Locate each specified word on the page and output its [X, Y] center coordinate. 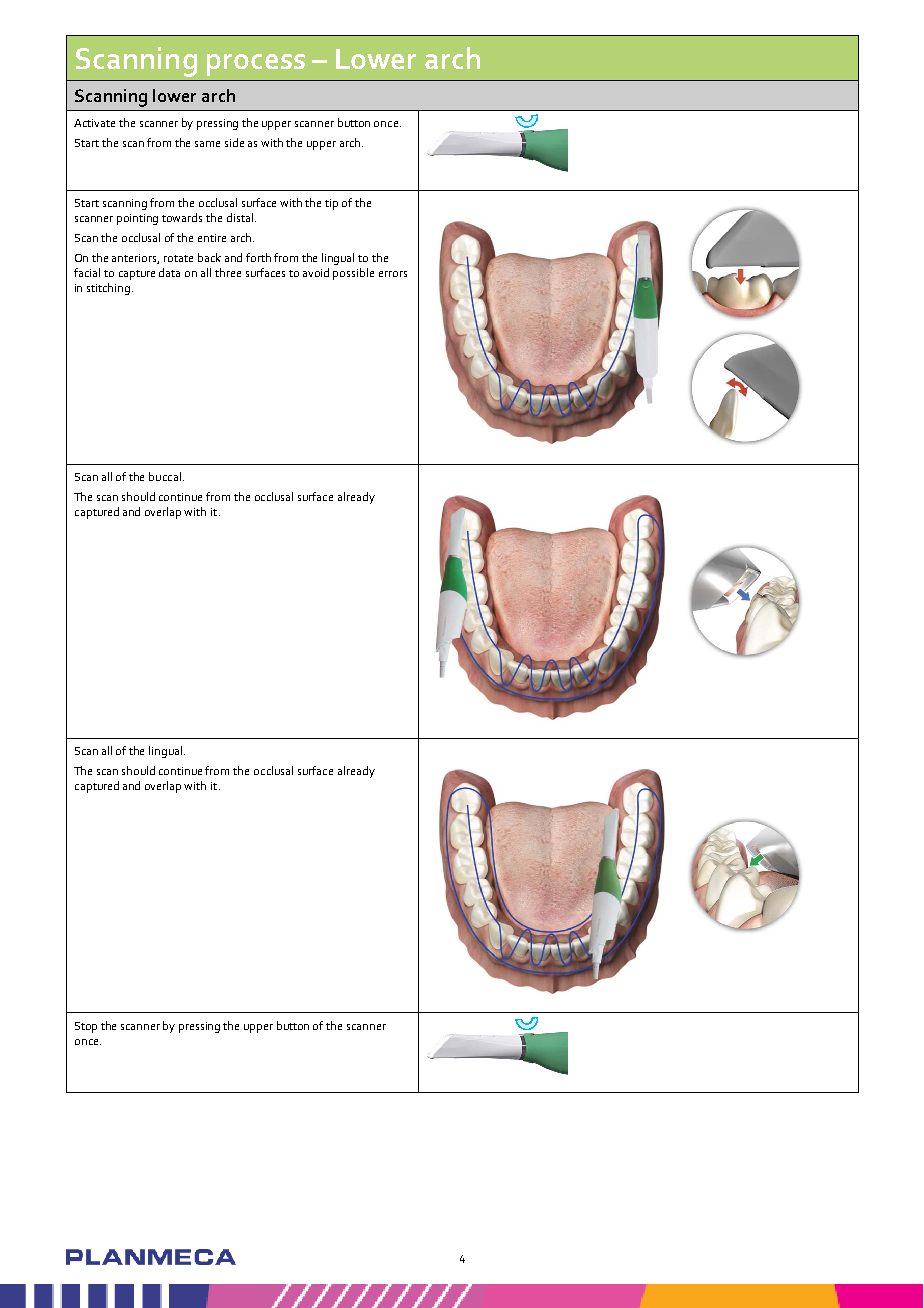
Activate [94, 123]
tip [331, 204]
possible [353, 274]
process [256, 65]
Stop [86, 1027]
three [228, 272]
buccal [165, 476]
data [169, 272]
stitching [108, 289]
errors [393, 274]
